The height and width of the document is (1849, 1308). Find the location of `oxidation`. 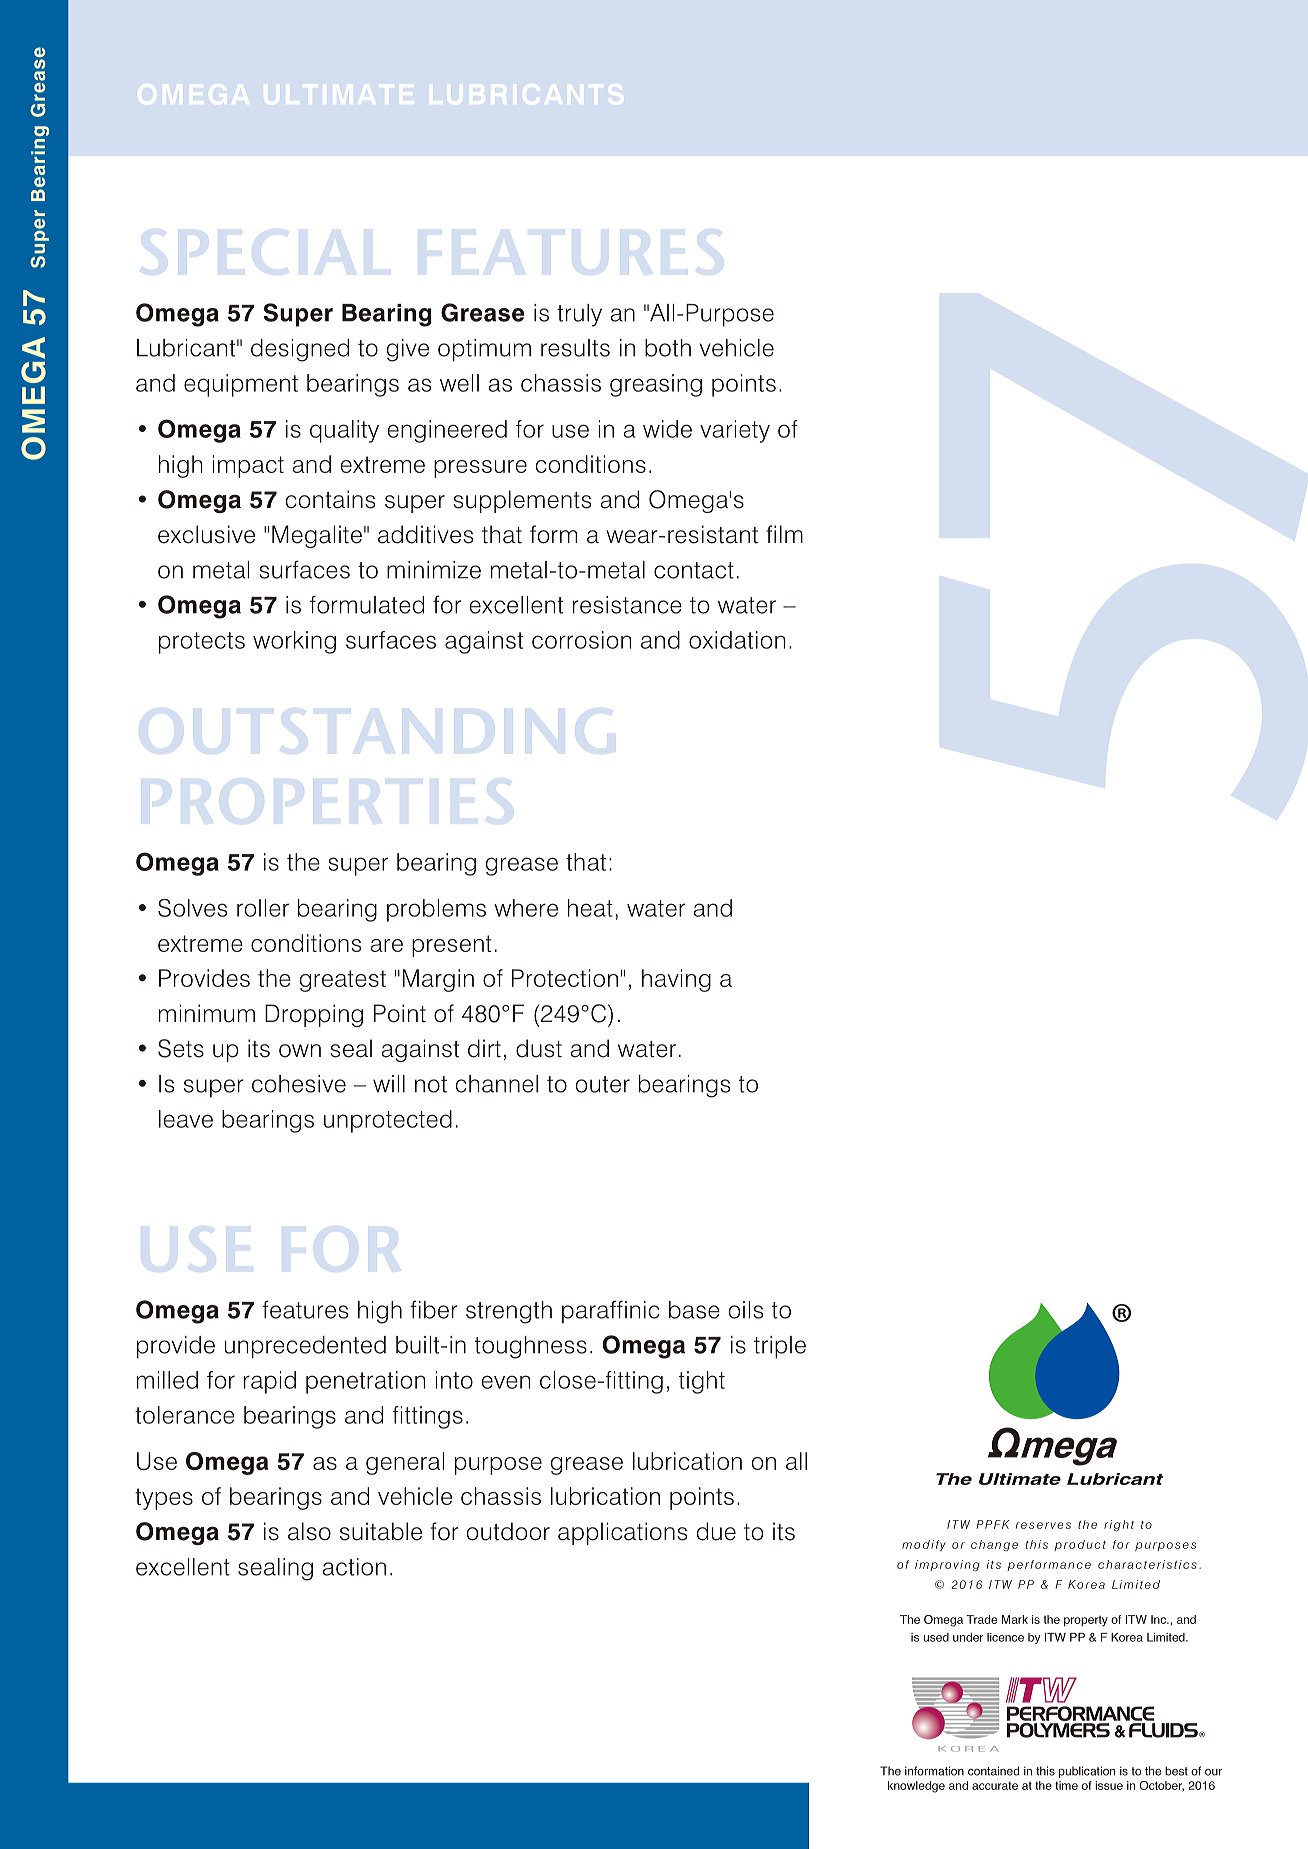

oxidation is located at coordinates (737, 640).
